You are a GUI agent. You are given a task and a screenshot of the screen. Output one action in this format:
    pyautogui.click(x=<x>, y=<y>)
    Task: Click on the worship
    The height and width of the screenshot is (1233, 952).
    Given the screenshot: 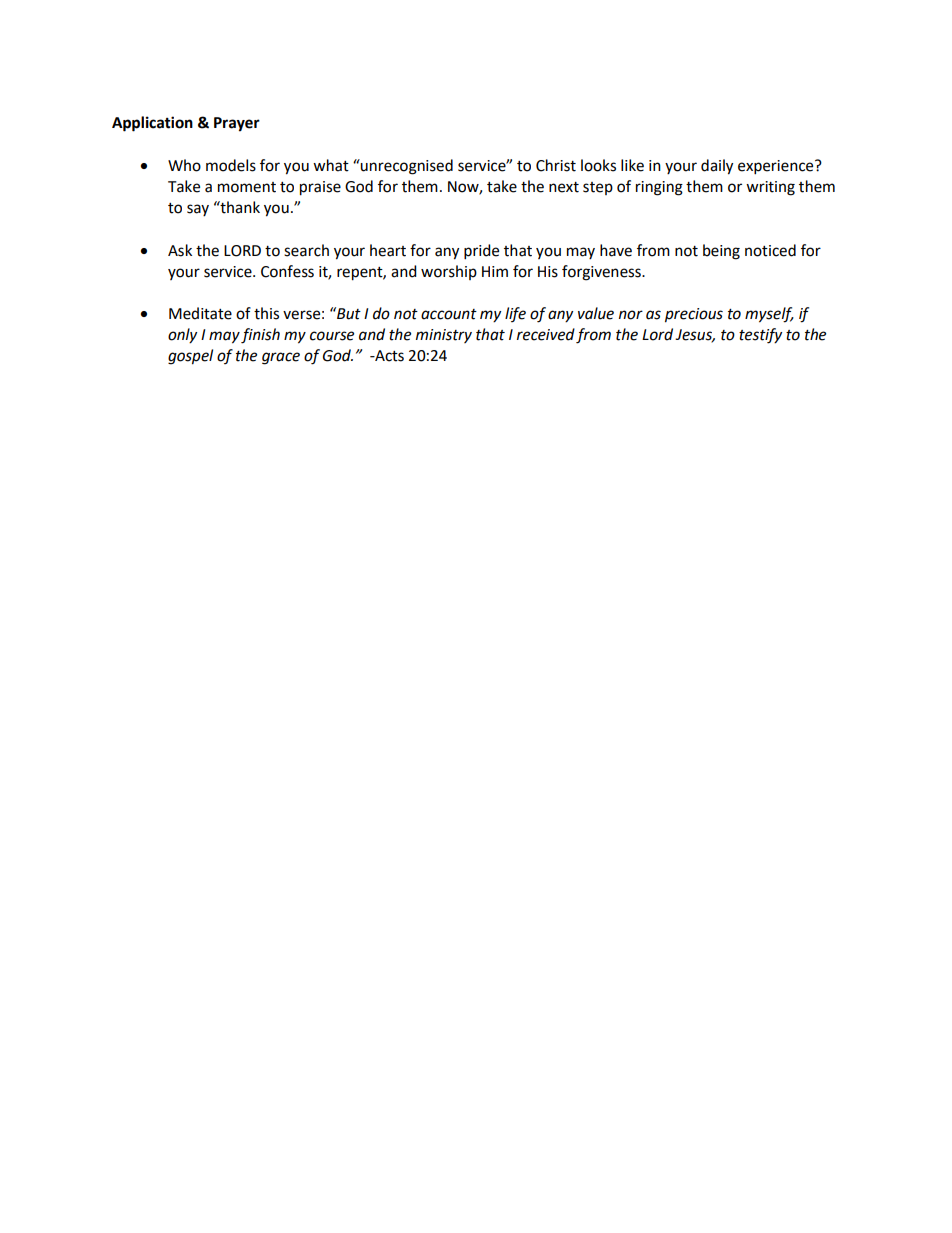 What is the action you would take?
    pyautogui.click(x=449, y=272)
